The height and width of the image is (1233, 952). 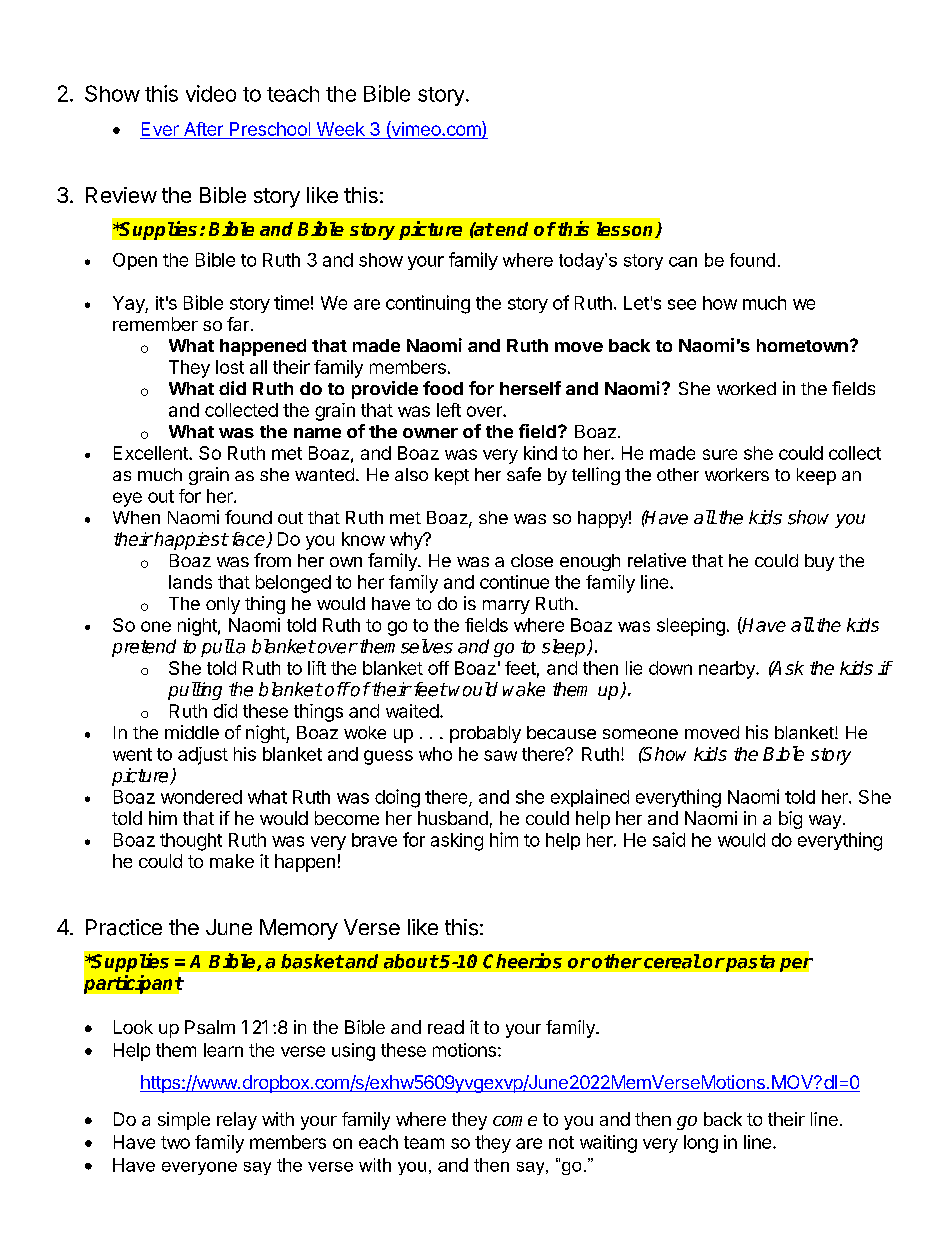 What do you see at coordinates (203, 130) in the image?
I see `After` at bounding box center [203, 130].
